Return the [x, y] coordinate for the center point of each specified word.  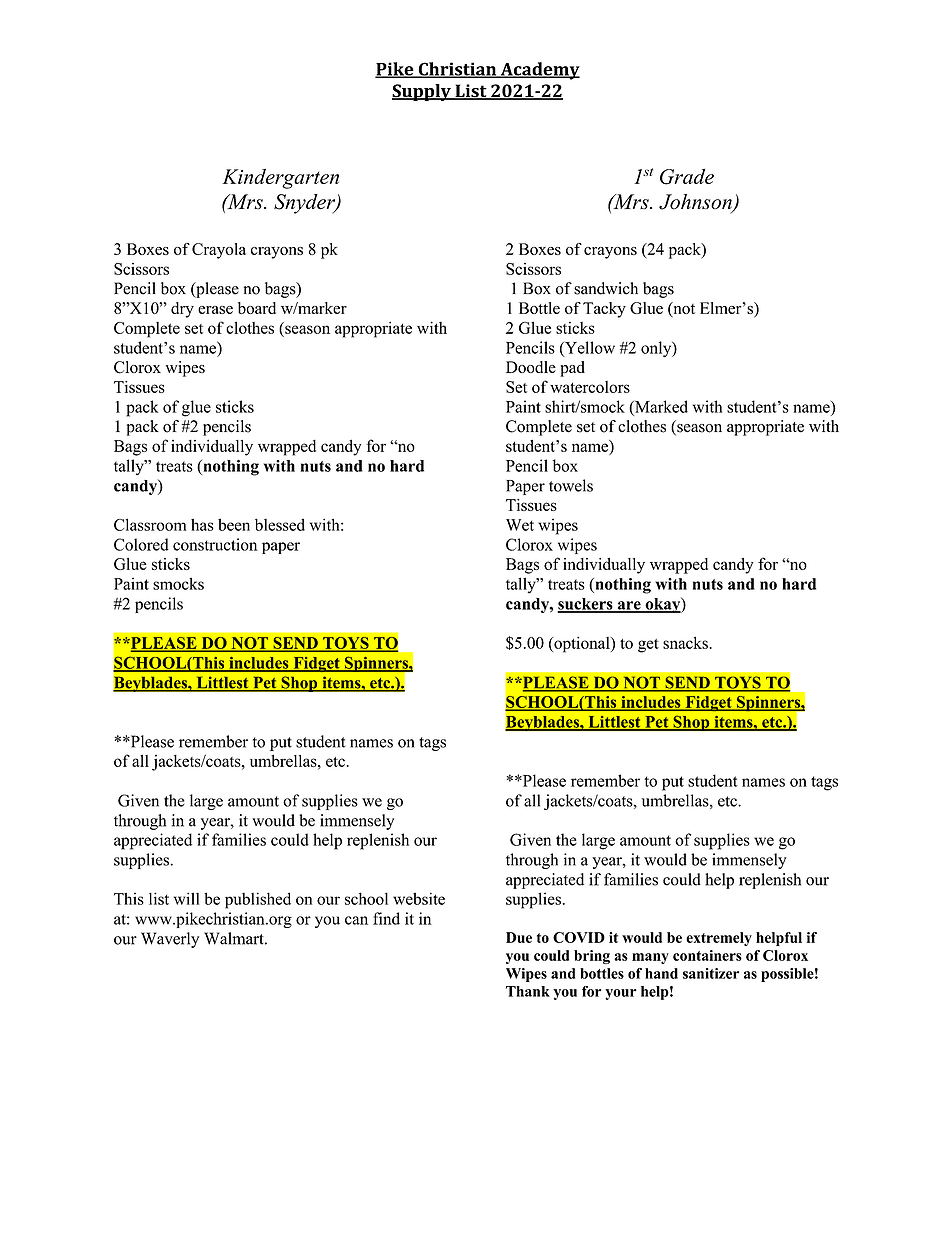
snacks [686, 642]
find [386, 918]
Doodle [531, 367]
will [186, 898]
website [419, 898]
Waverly [170, 940]
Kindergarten [280, 179]
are [629, 606]
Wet [520, 525]
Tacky [604, 310]
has [202, 524]
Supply [422, 92]
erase [215, 310]
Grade [687, 177]
